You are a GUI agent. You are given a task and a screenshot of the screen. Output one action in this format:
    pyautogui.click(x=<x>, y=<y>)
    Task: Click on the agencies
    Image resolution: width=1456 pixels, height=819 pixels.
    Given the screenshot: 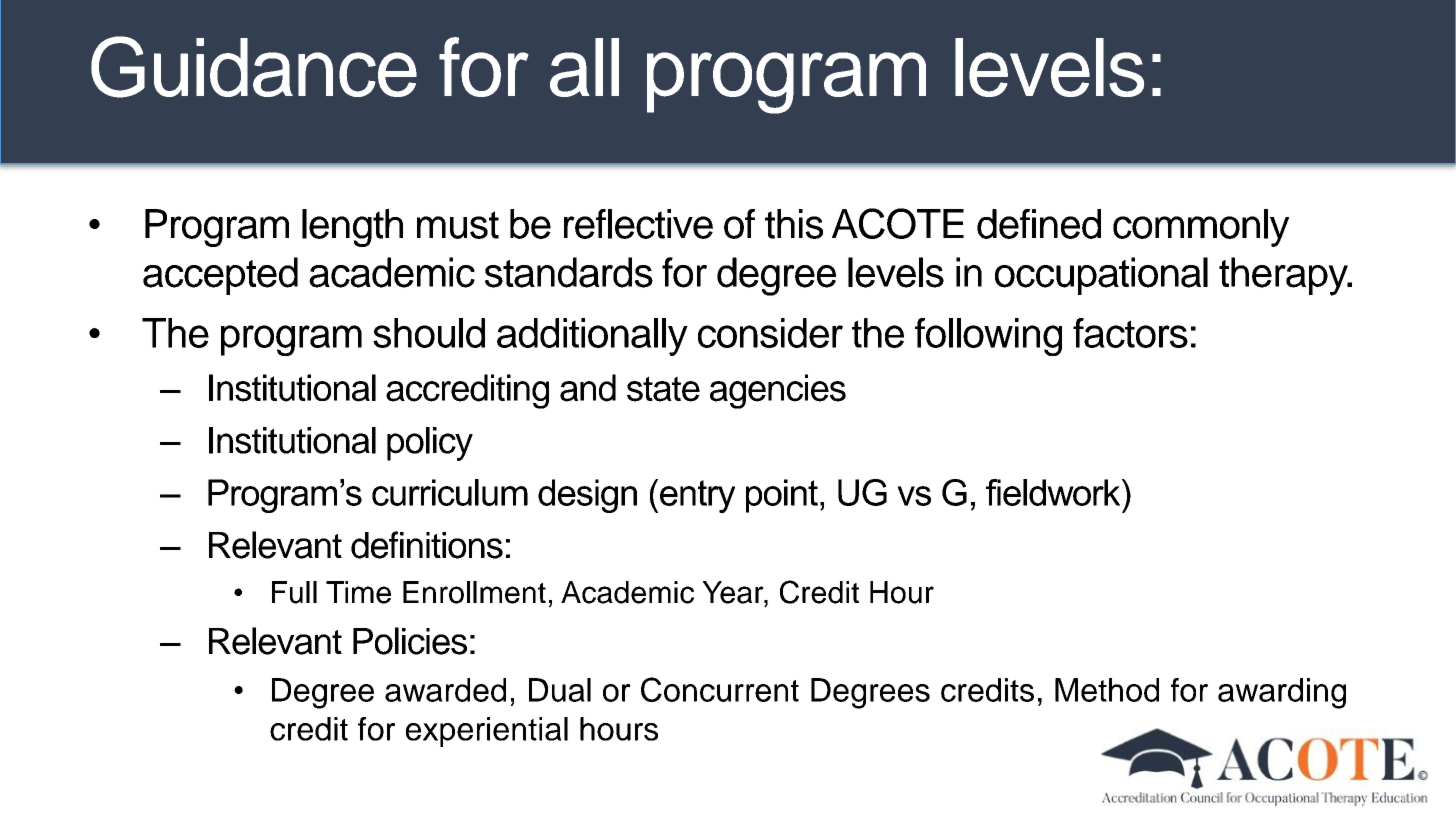 What is the action you would take?
    pyautogui.click(x=778, y=391)
